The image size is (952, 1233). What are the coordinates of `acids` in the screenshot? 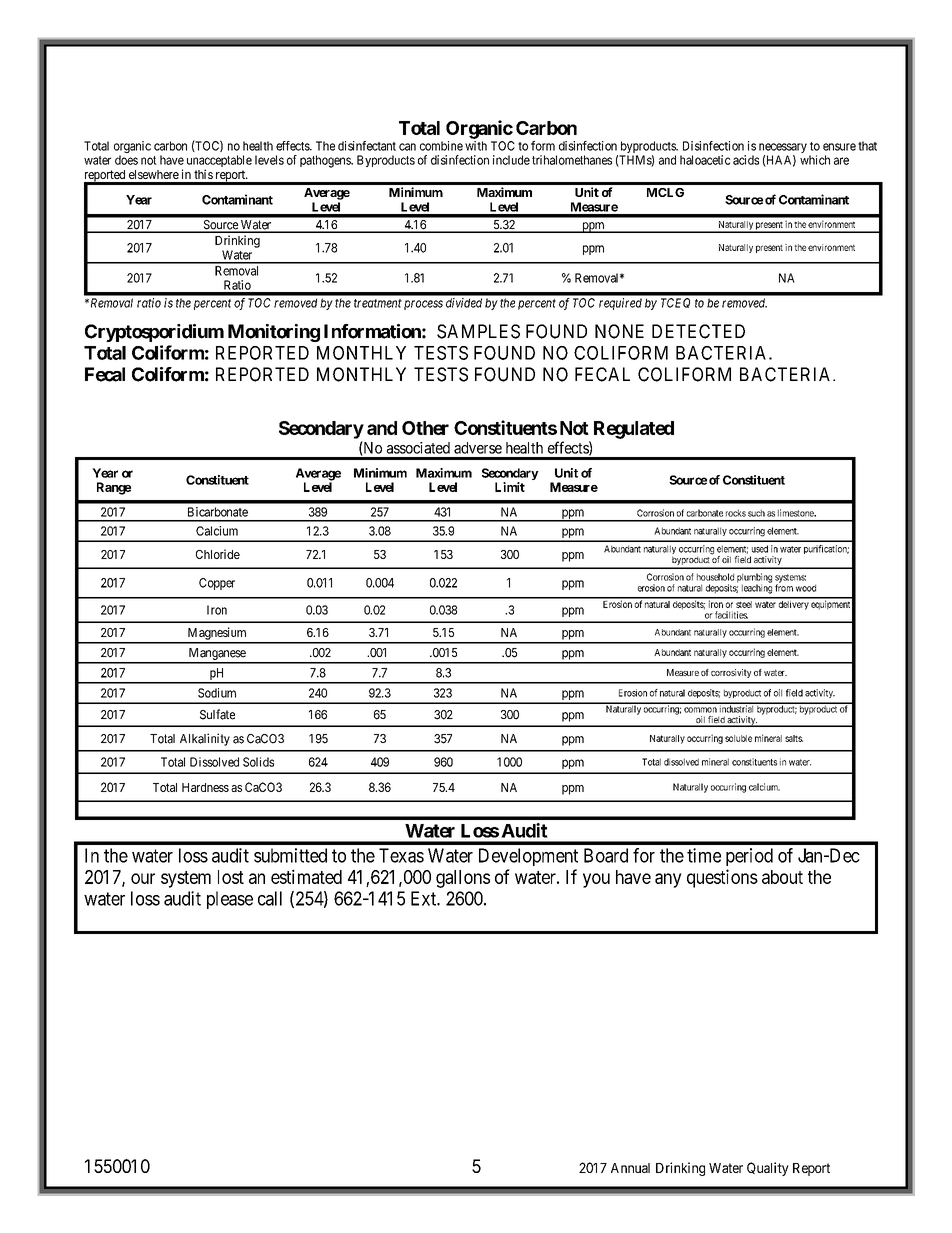 It's located at (746, 160).
